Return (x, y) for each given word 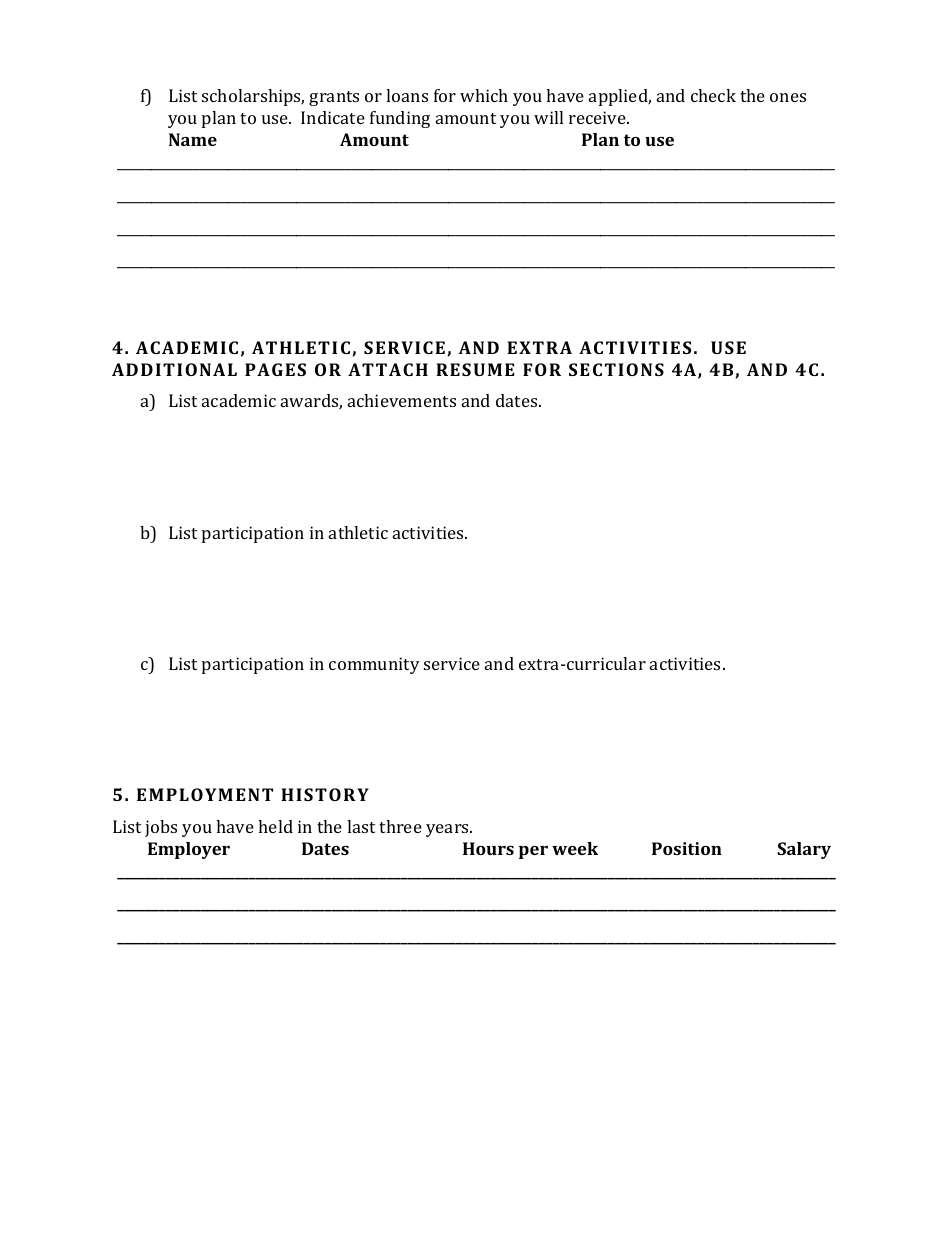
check (713, 95)
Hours (488, 848)
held (275, 826)
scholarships (253, 97)
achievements (402, 400)
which (484, 95)
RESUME (475, 369)
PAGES (275, 369)
